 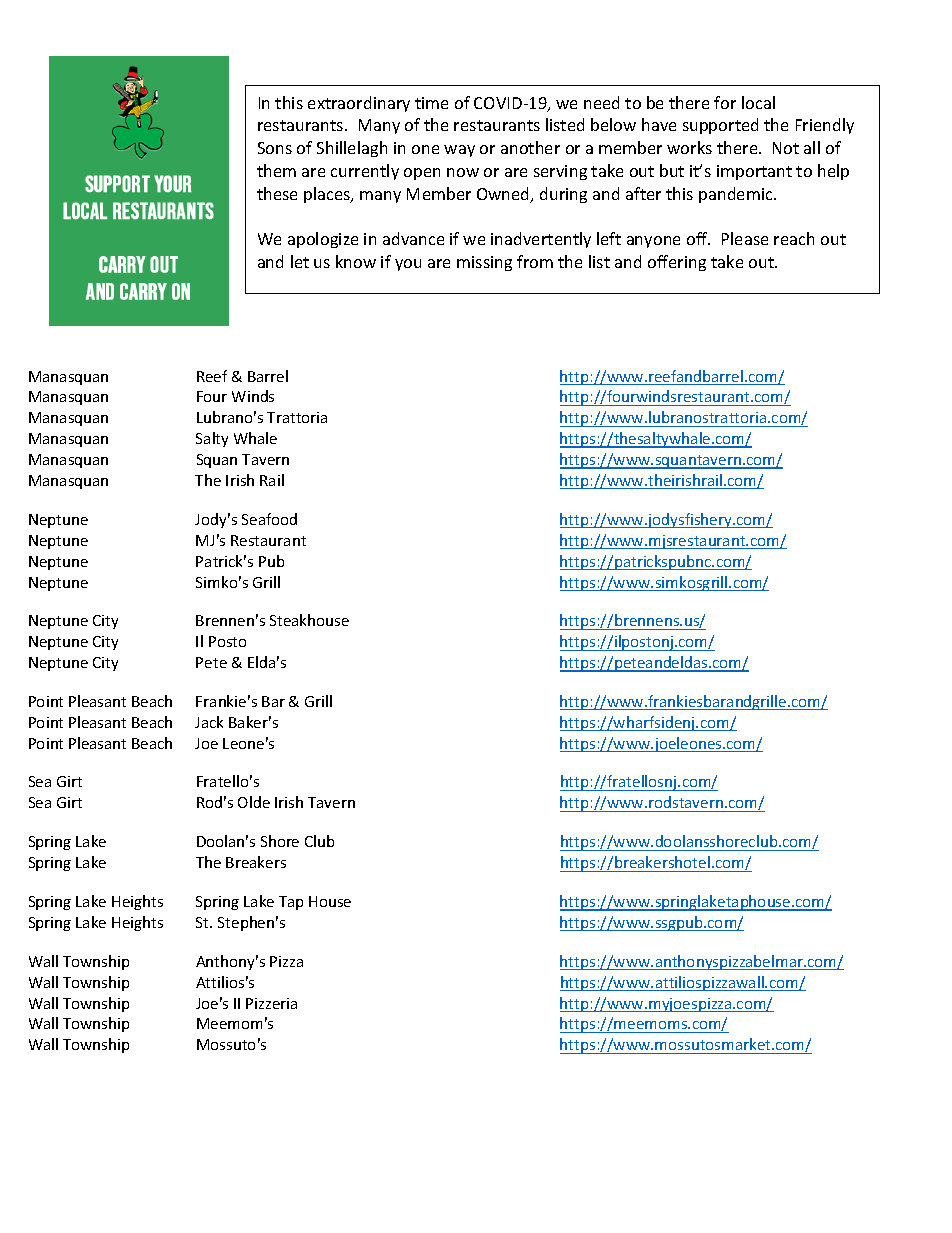 I want to click on another, so click(x=530, y=147).
